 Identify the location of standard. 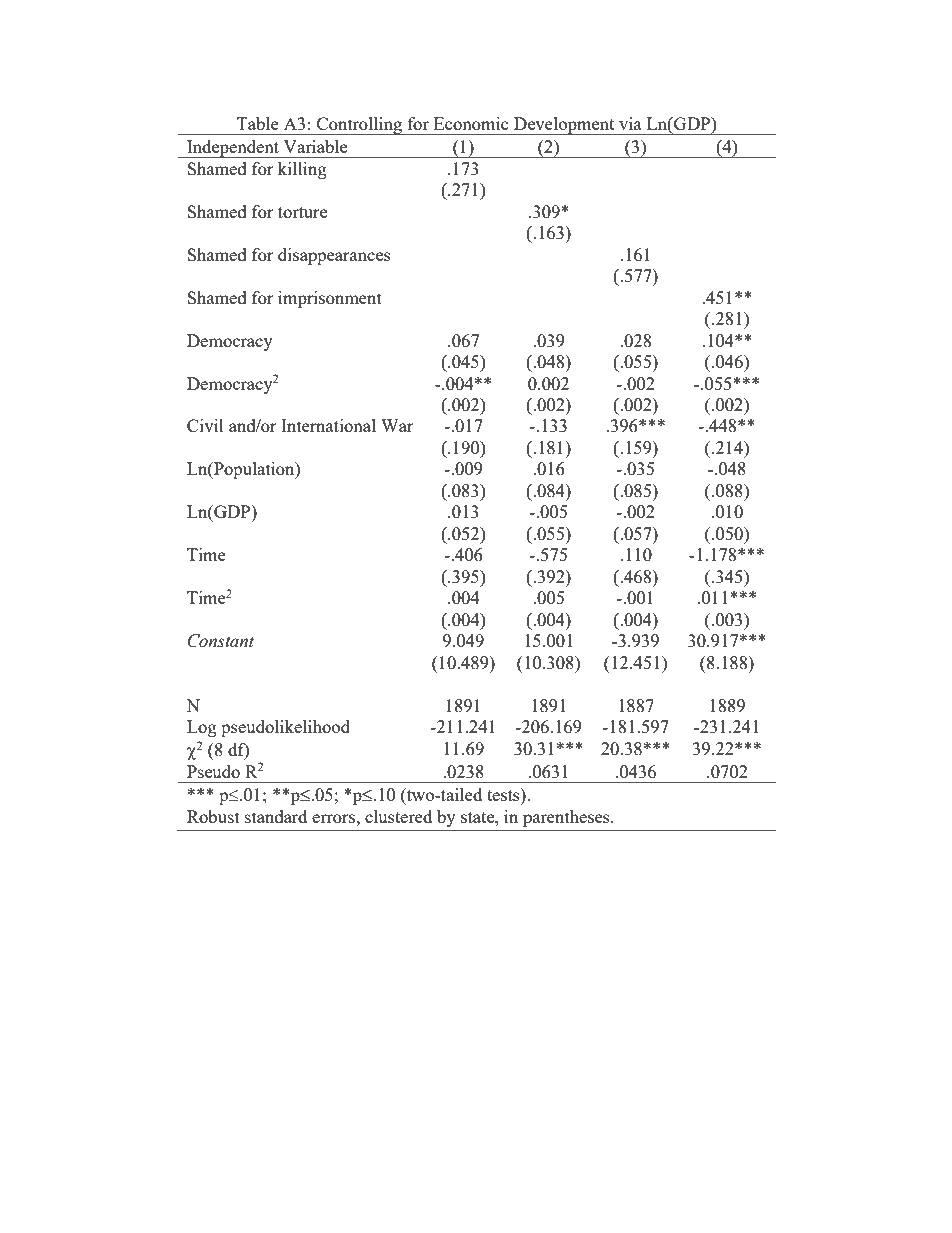
(276, 816).
